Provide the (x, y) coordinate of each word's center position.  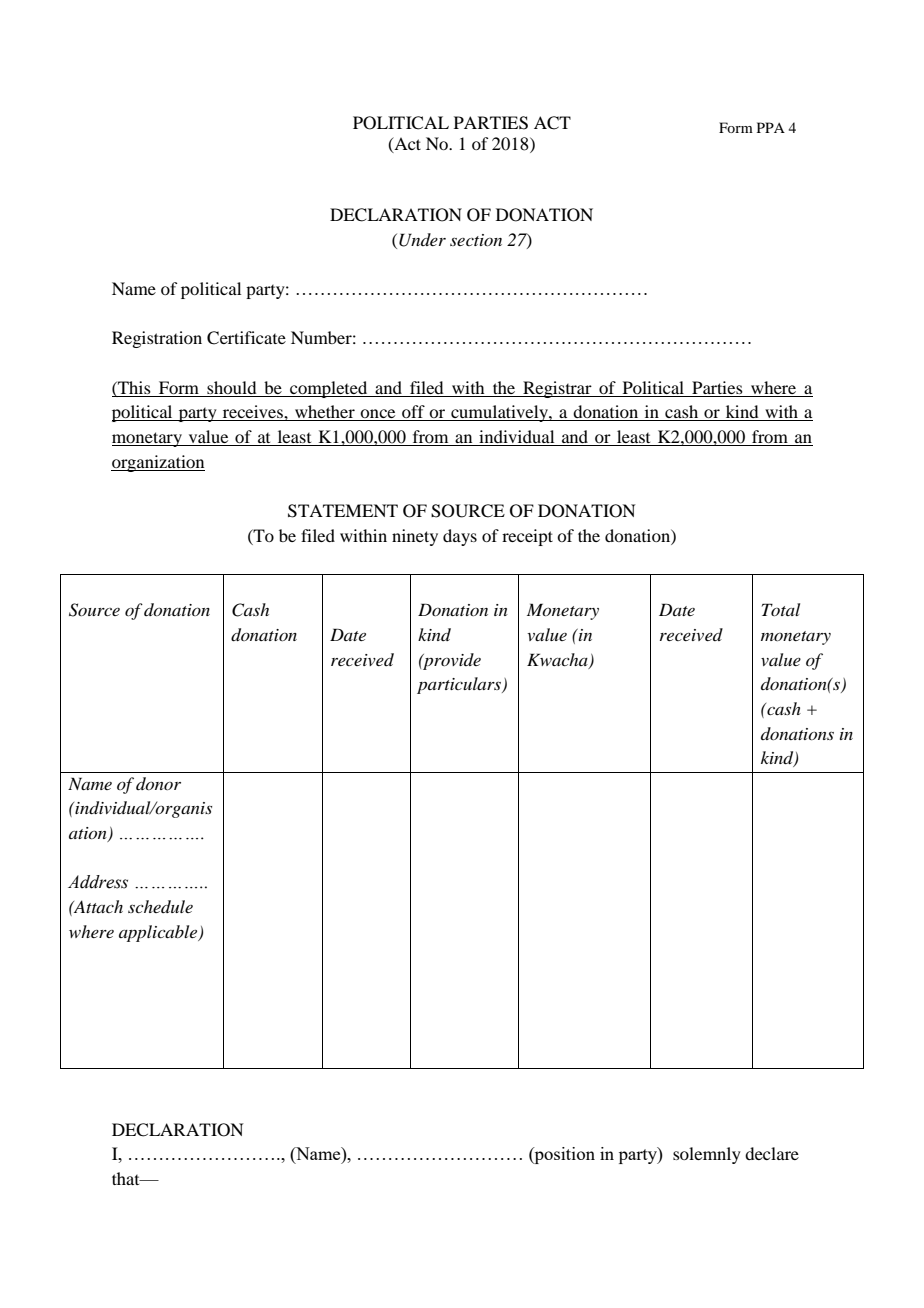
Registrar (557, 389)
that (127, 1178)
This (133, 387)
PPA (771, 127)
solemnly (707, 1155)
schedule (160, 906)
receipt (527, 537)
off (413, 413)
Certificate (246, 338)
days (460, 537)
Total (781, 609)
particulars (460, 685)
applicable (159, 933)
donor (158, 783)
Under (422, 240)
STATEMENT (343, 511)
